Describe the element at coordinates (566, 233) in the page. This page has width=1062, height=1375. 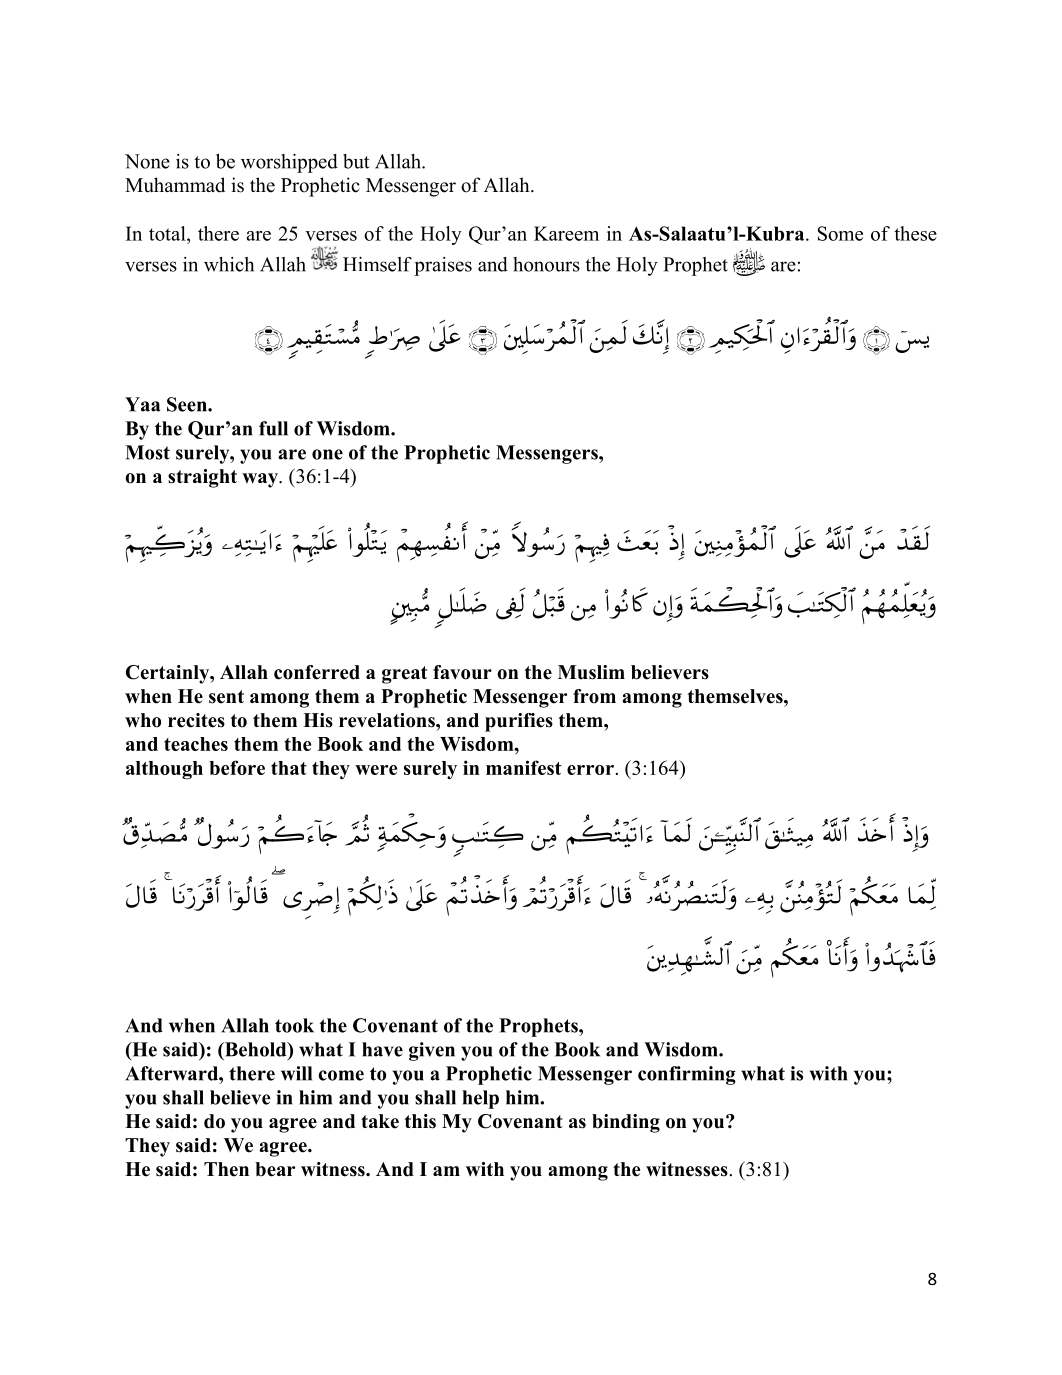
I see `Kareem` at that location.
